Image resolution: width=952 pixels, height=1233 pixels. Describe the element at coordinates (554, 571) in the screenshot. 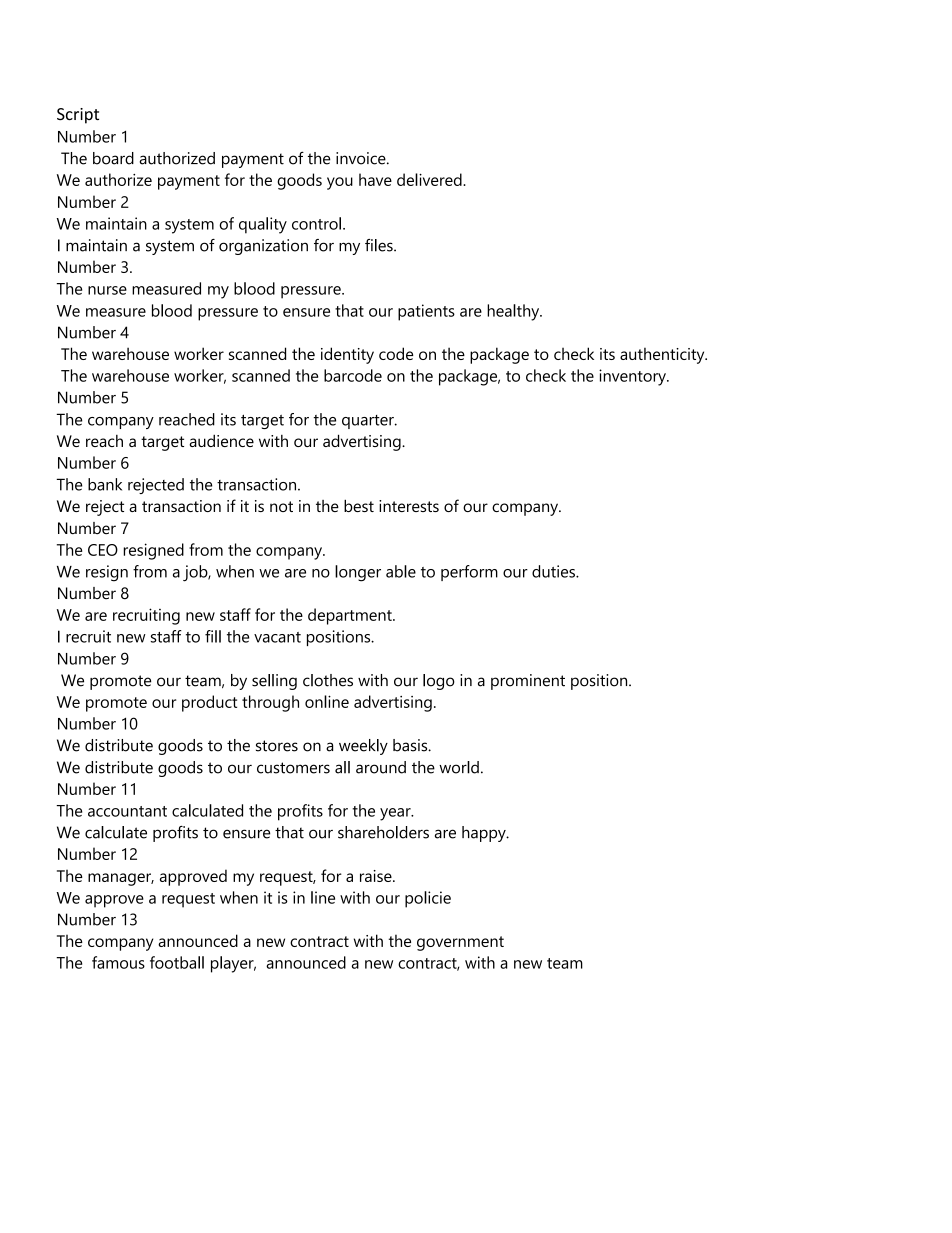

I see `duties` at that location.
